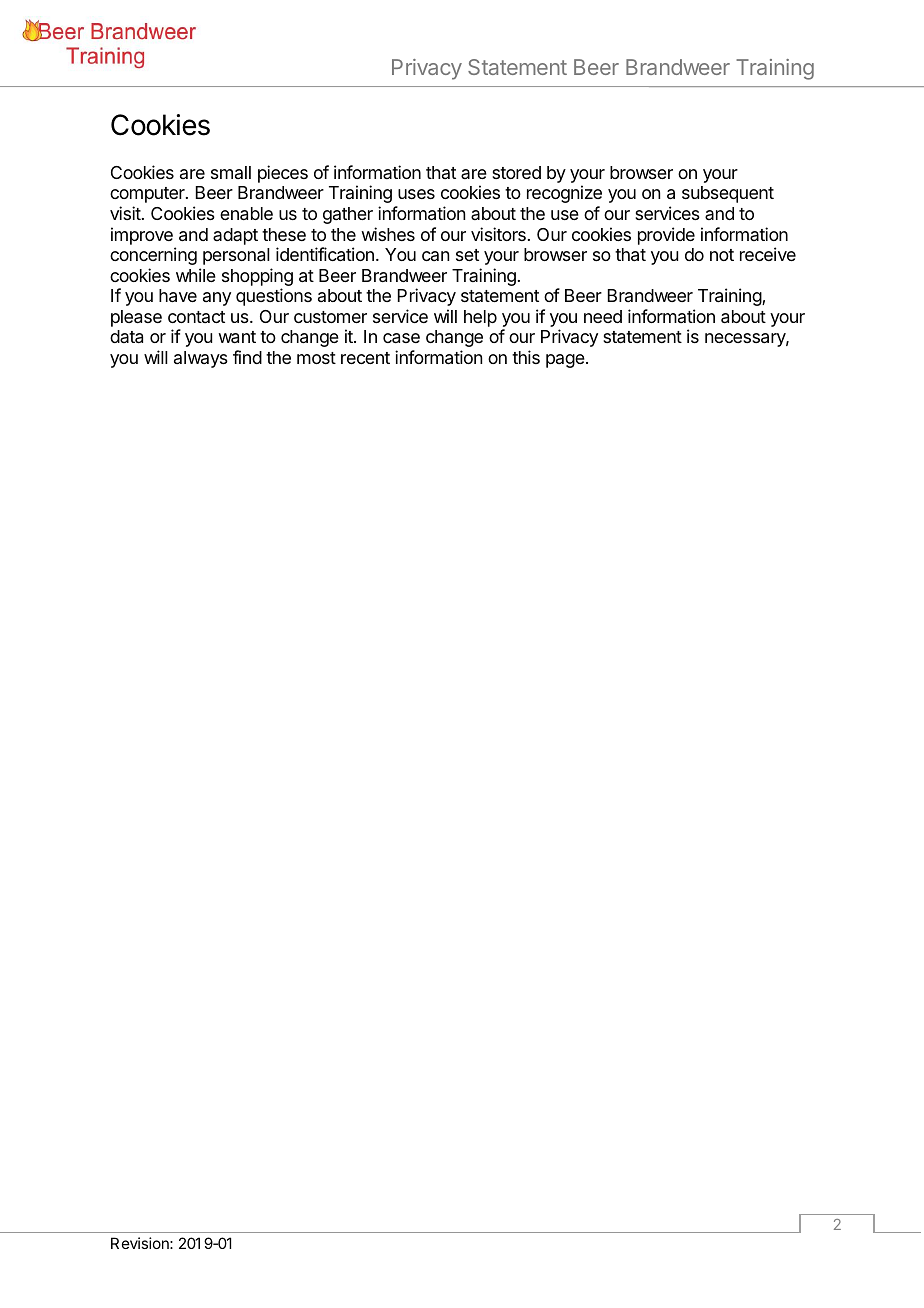  I want to click on contact, so click(196, 317).
